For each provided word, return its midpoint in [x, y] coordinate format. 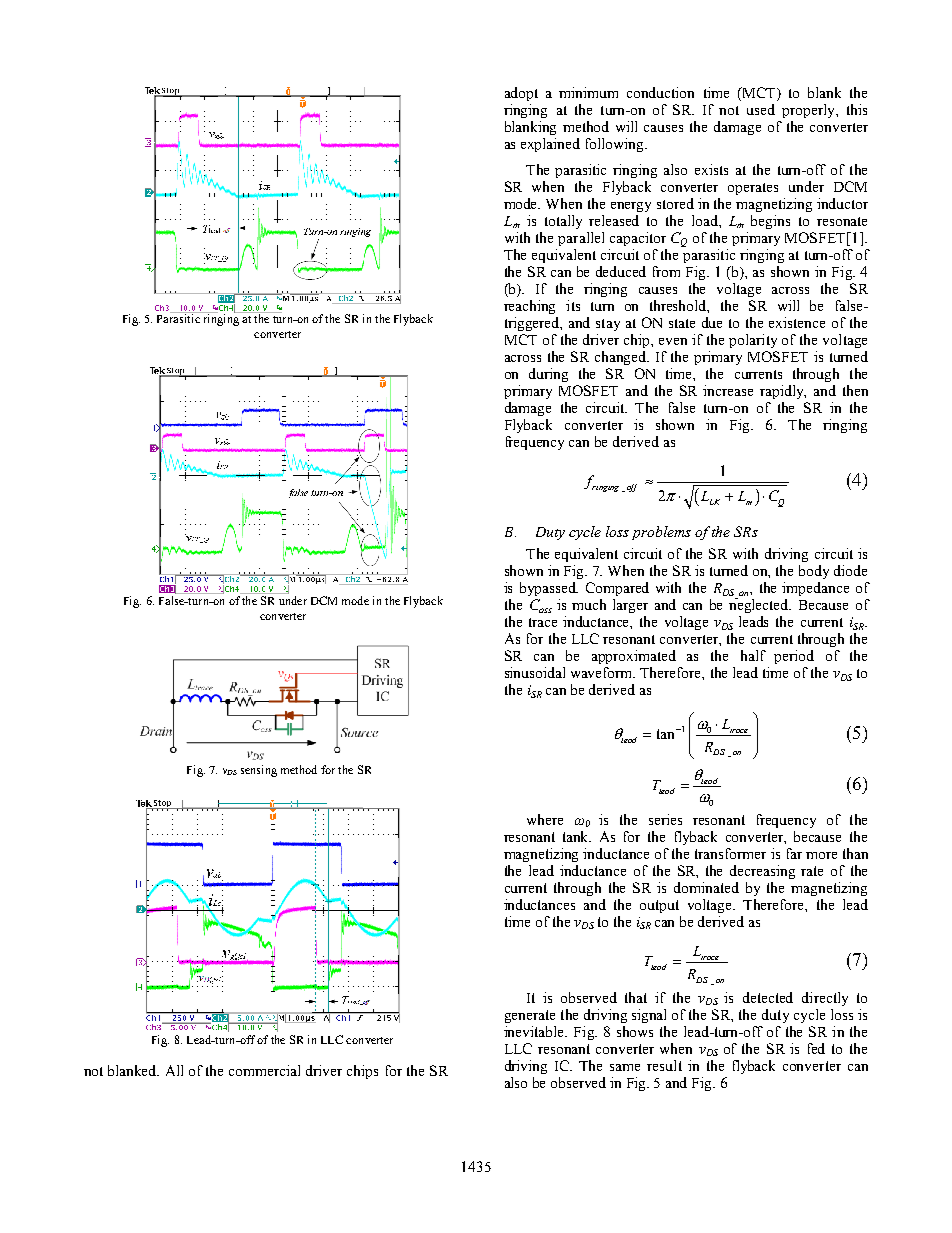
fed [816, 1048]
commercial [264, 1070]
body [814, 572]
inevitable [535, 1031]
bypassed [549, 589]
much [589, 604]
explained [550, 145]
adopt [521, 94]
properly [809, 111]
